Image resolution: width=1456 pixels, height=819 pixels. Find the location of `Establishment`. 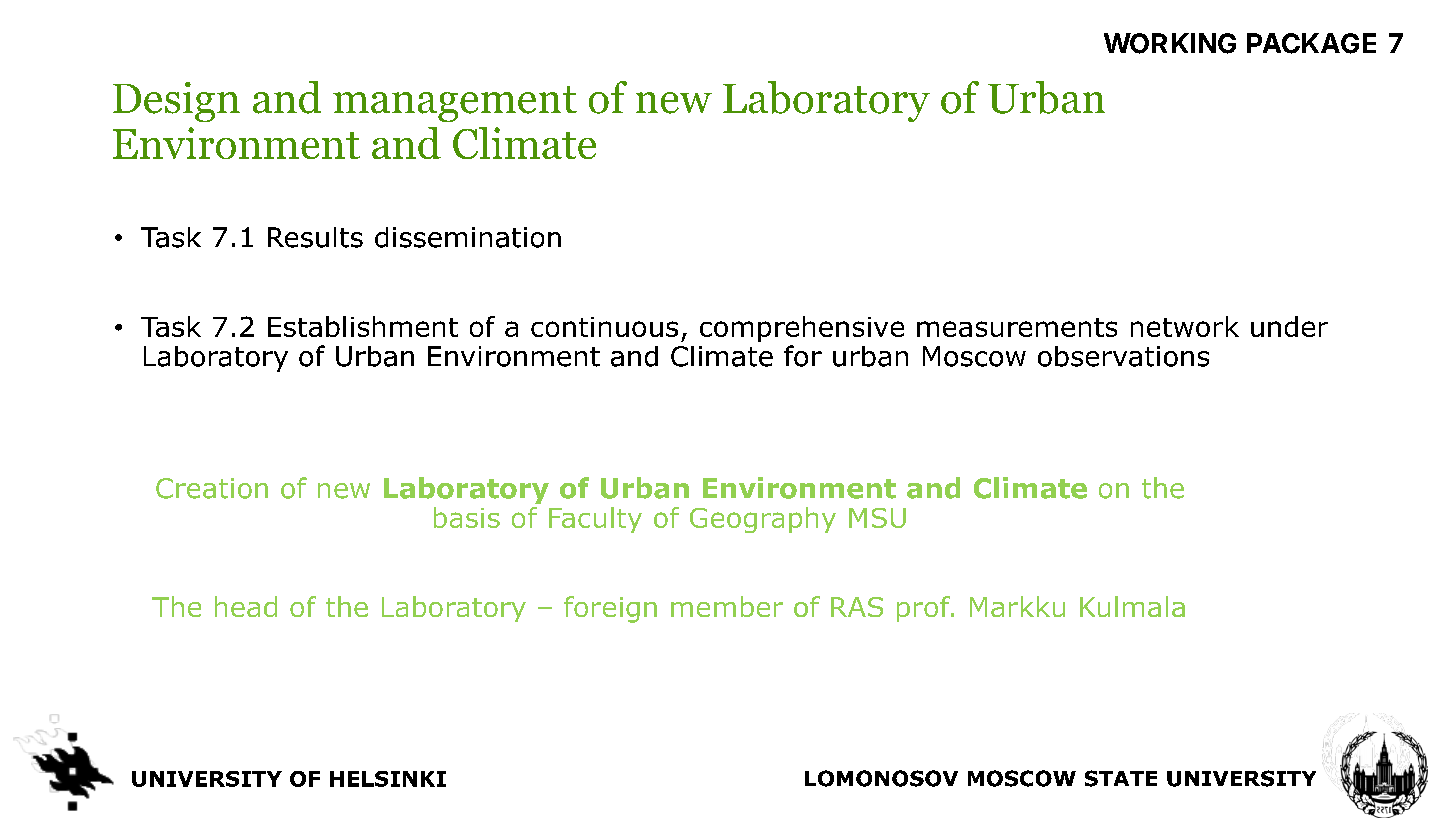

Establishment is located at coordinates (363, 326).
